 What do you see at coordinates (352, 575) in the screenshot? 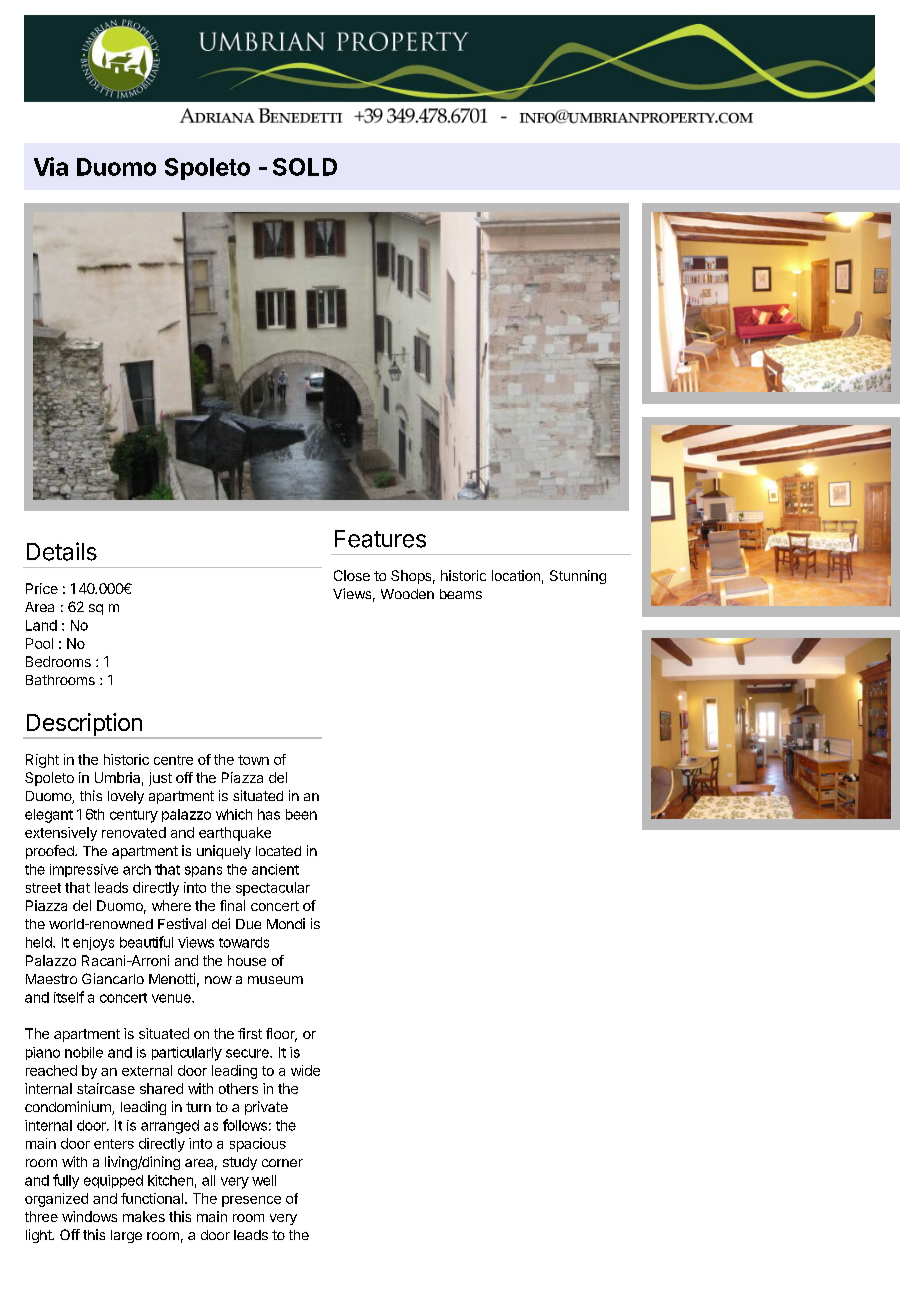
I see `Close` at bounding box center [352, 575].
